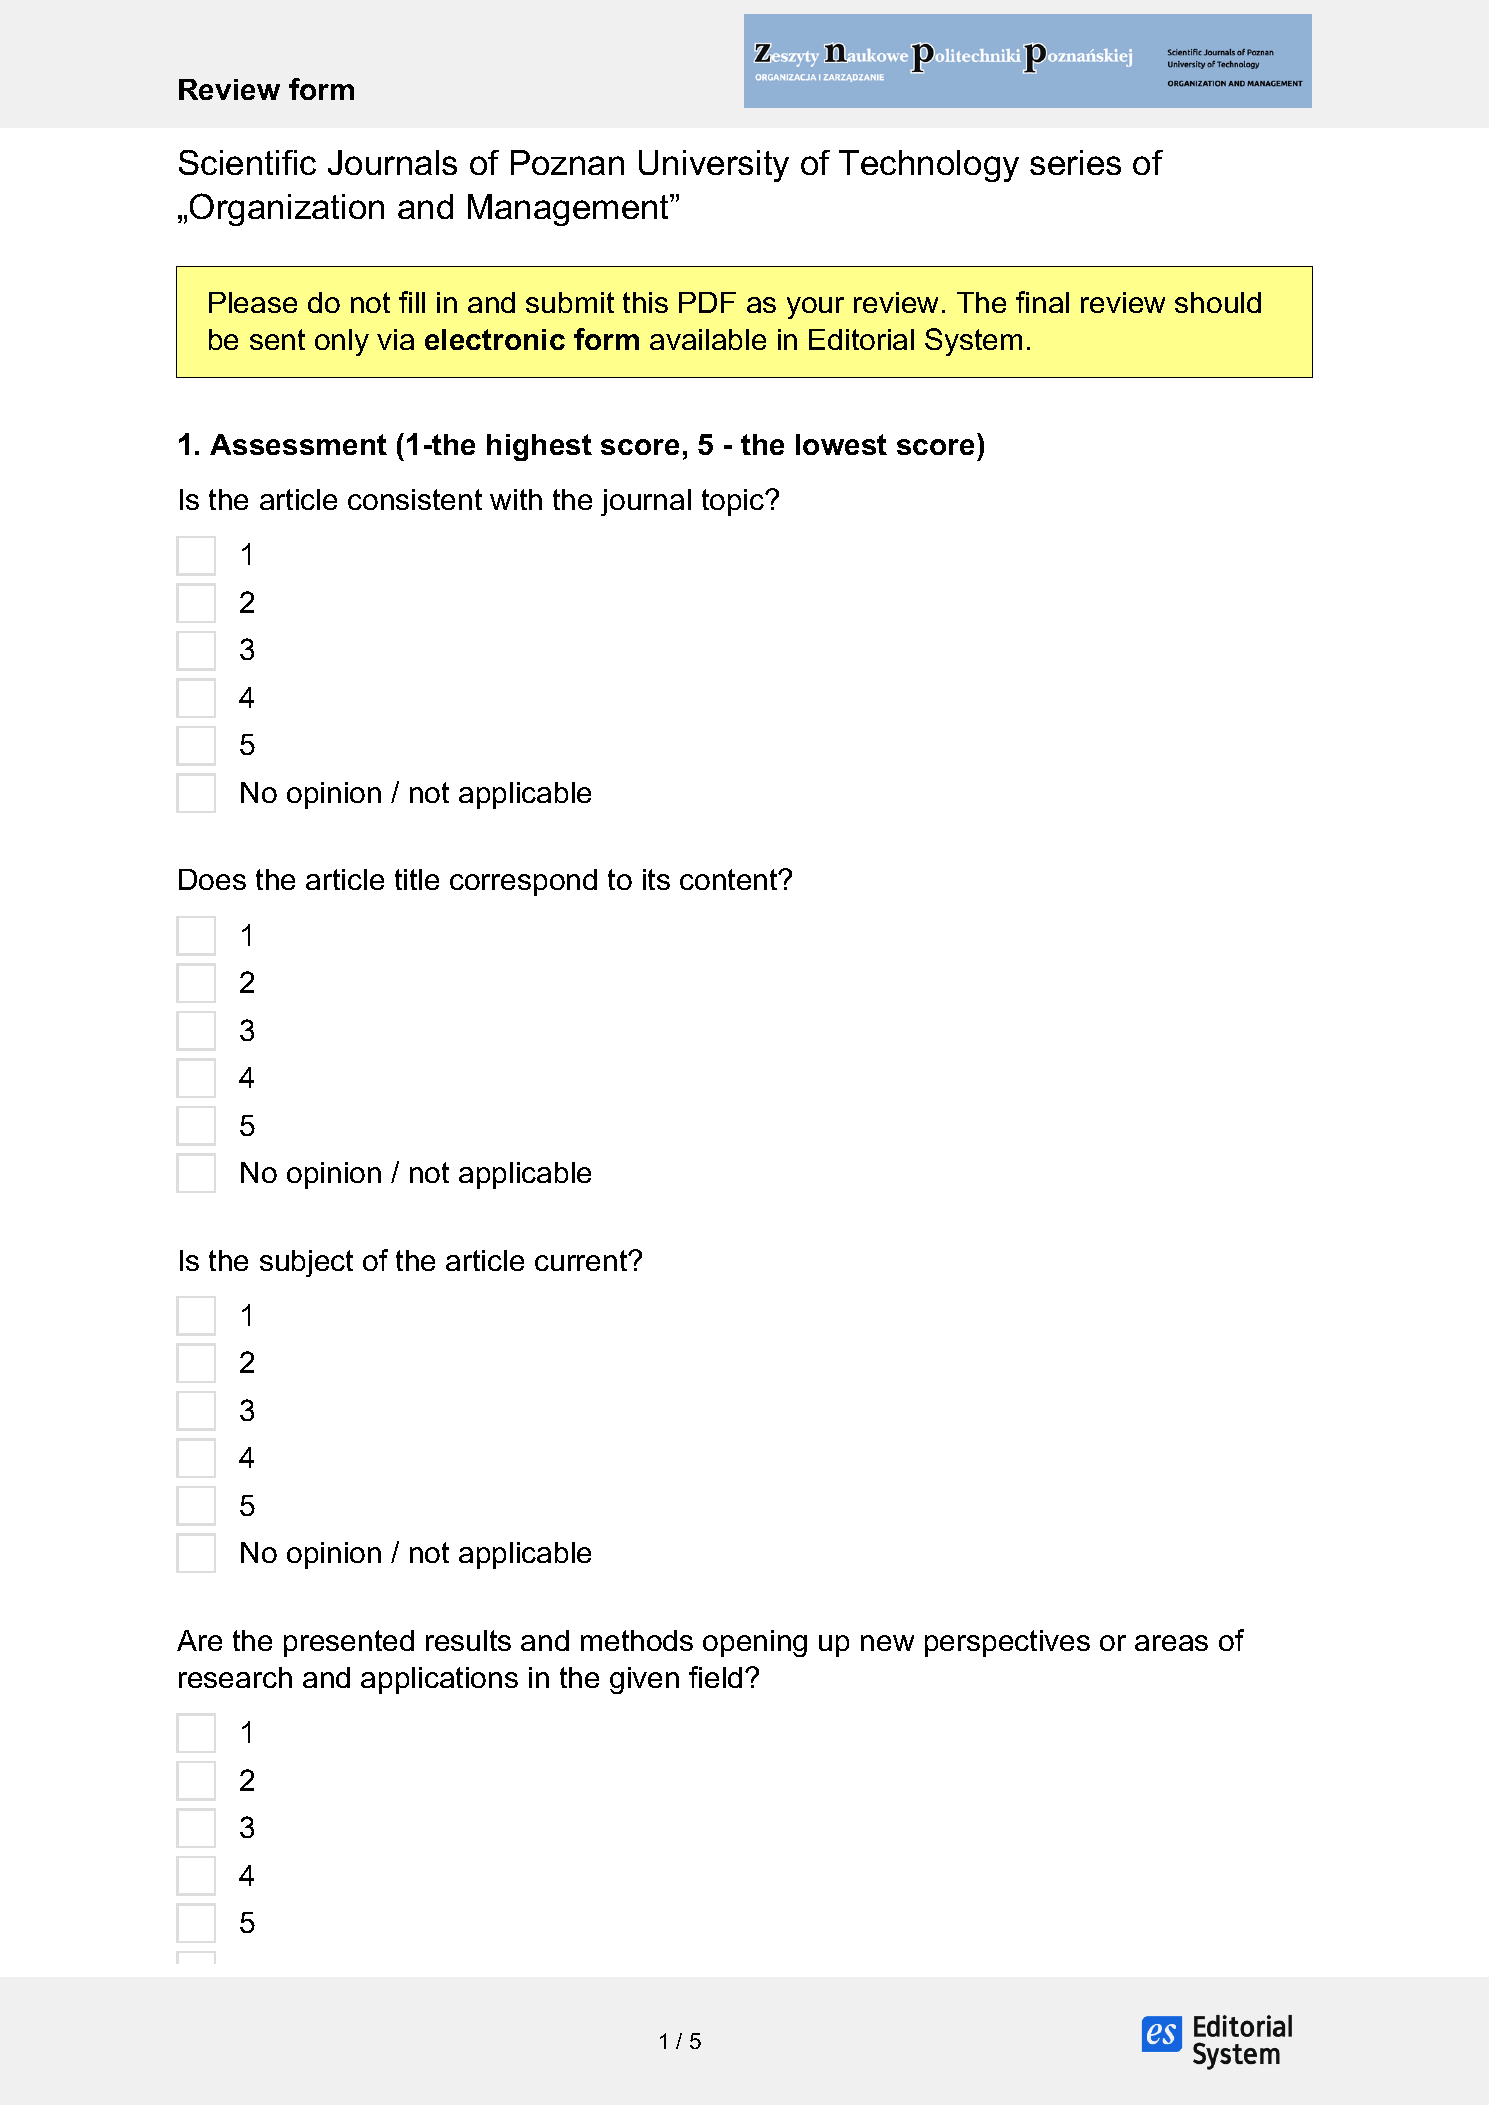 Image resolution: width=1489 pixels, height=2105 pixels. Describe the element at coordinates (235, 1677) in the image. I see `research` at that location.
